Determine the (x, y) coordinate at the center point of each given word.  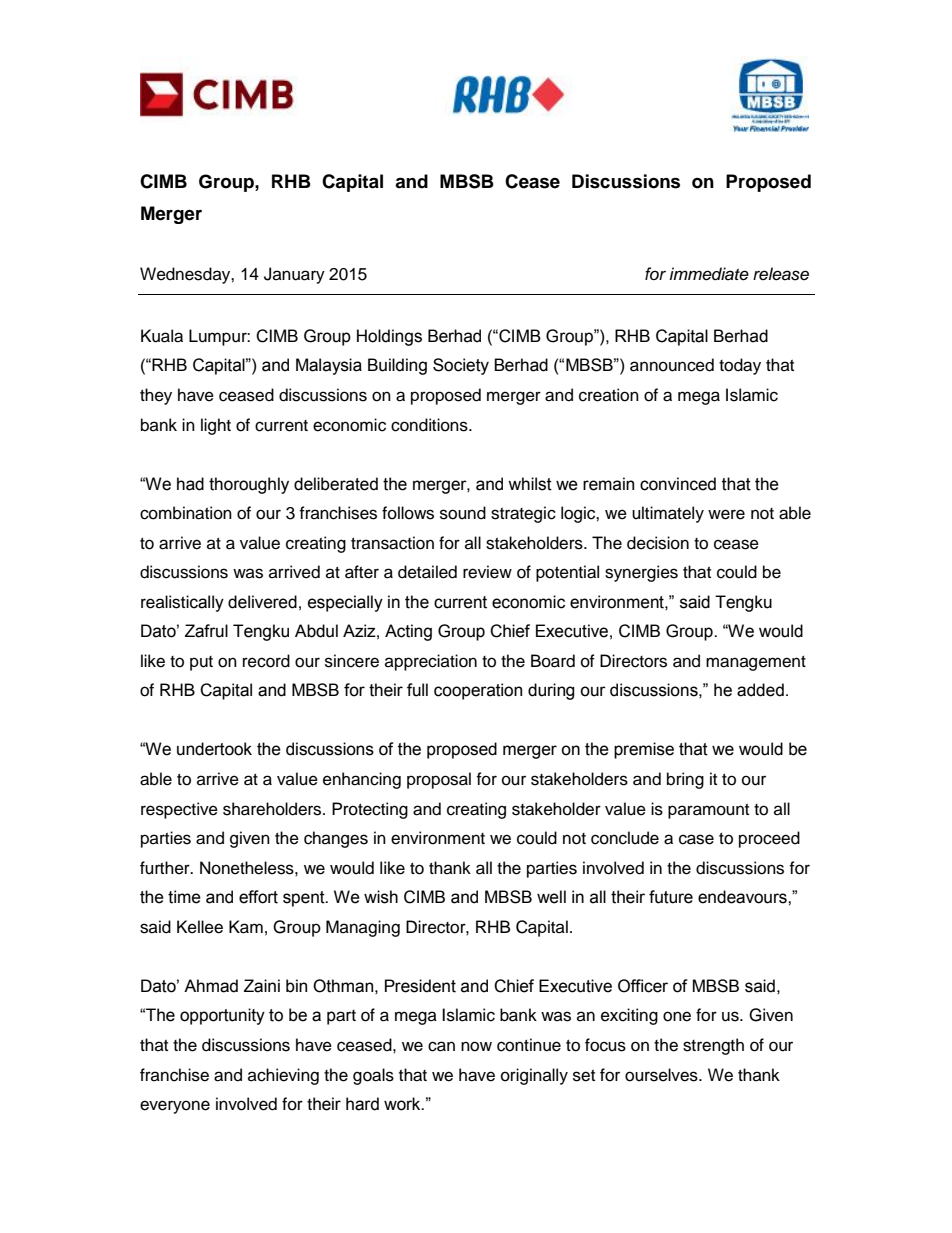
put (201, 663)
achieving (283, 1076)
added (760, 690)
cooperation (478, 691)
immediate (709, 274)
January (294, 275)
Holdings (389, 337)
